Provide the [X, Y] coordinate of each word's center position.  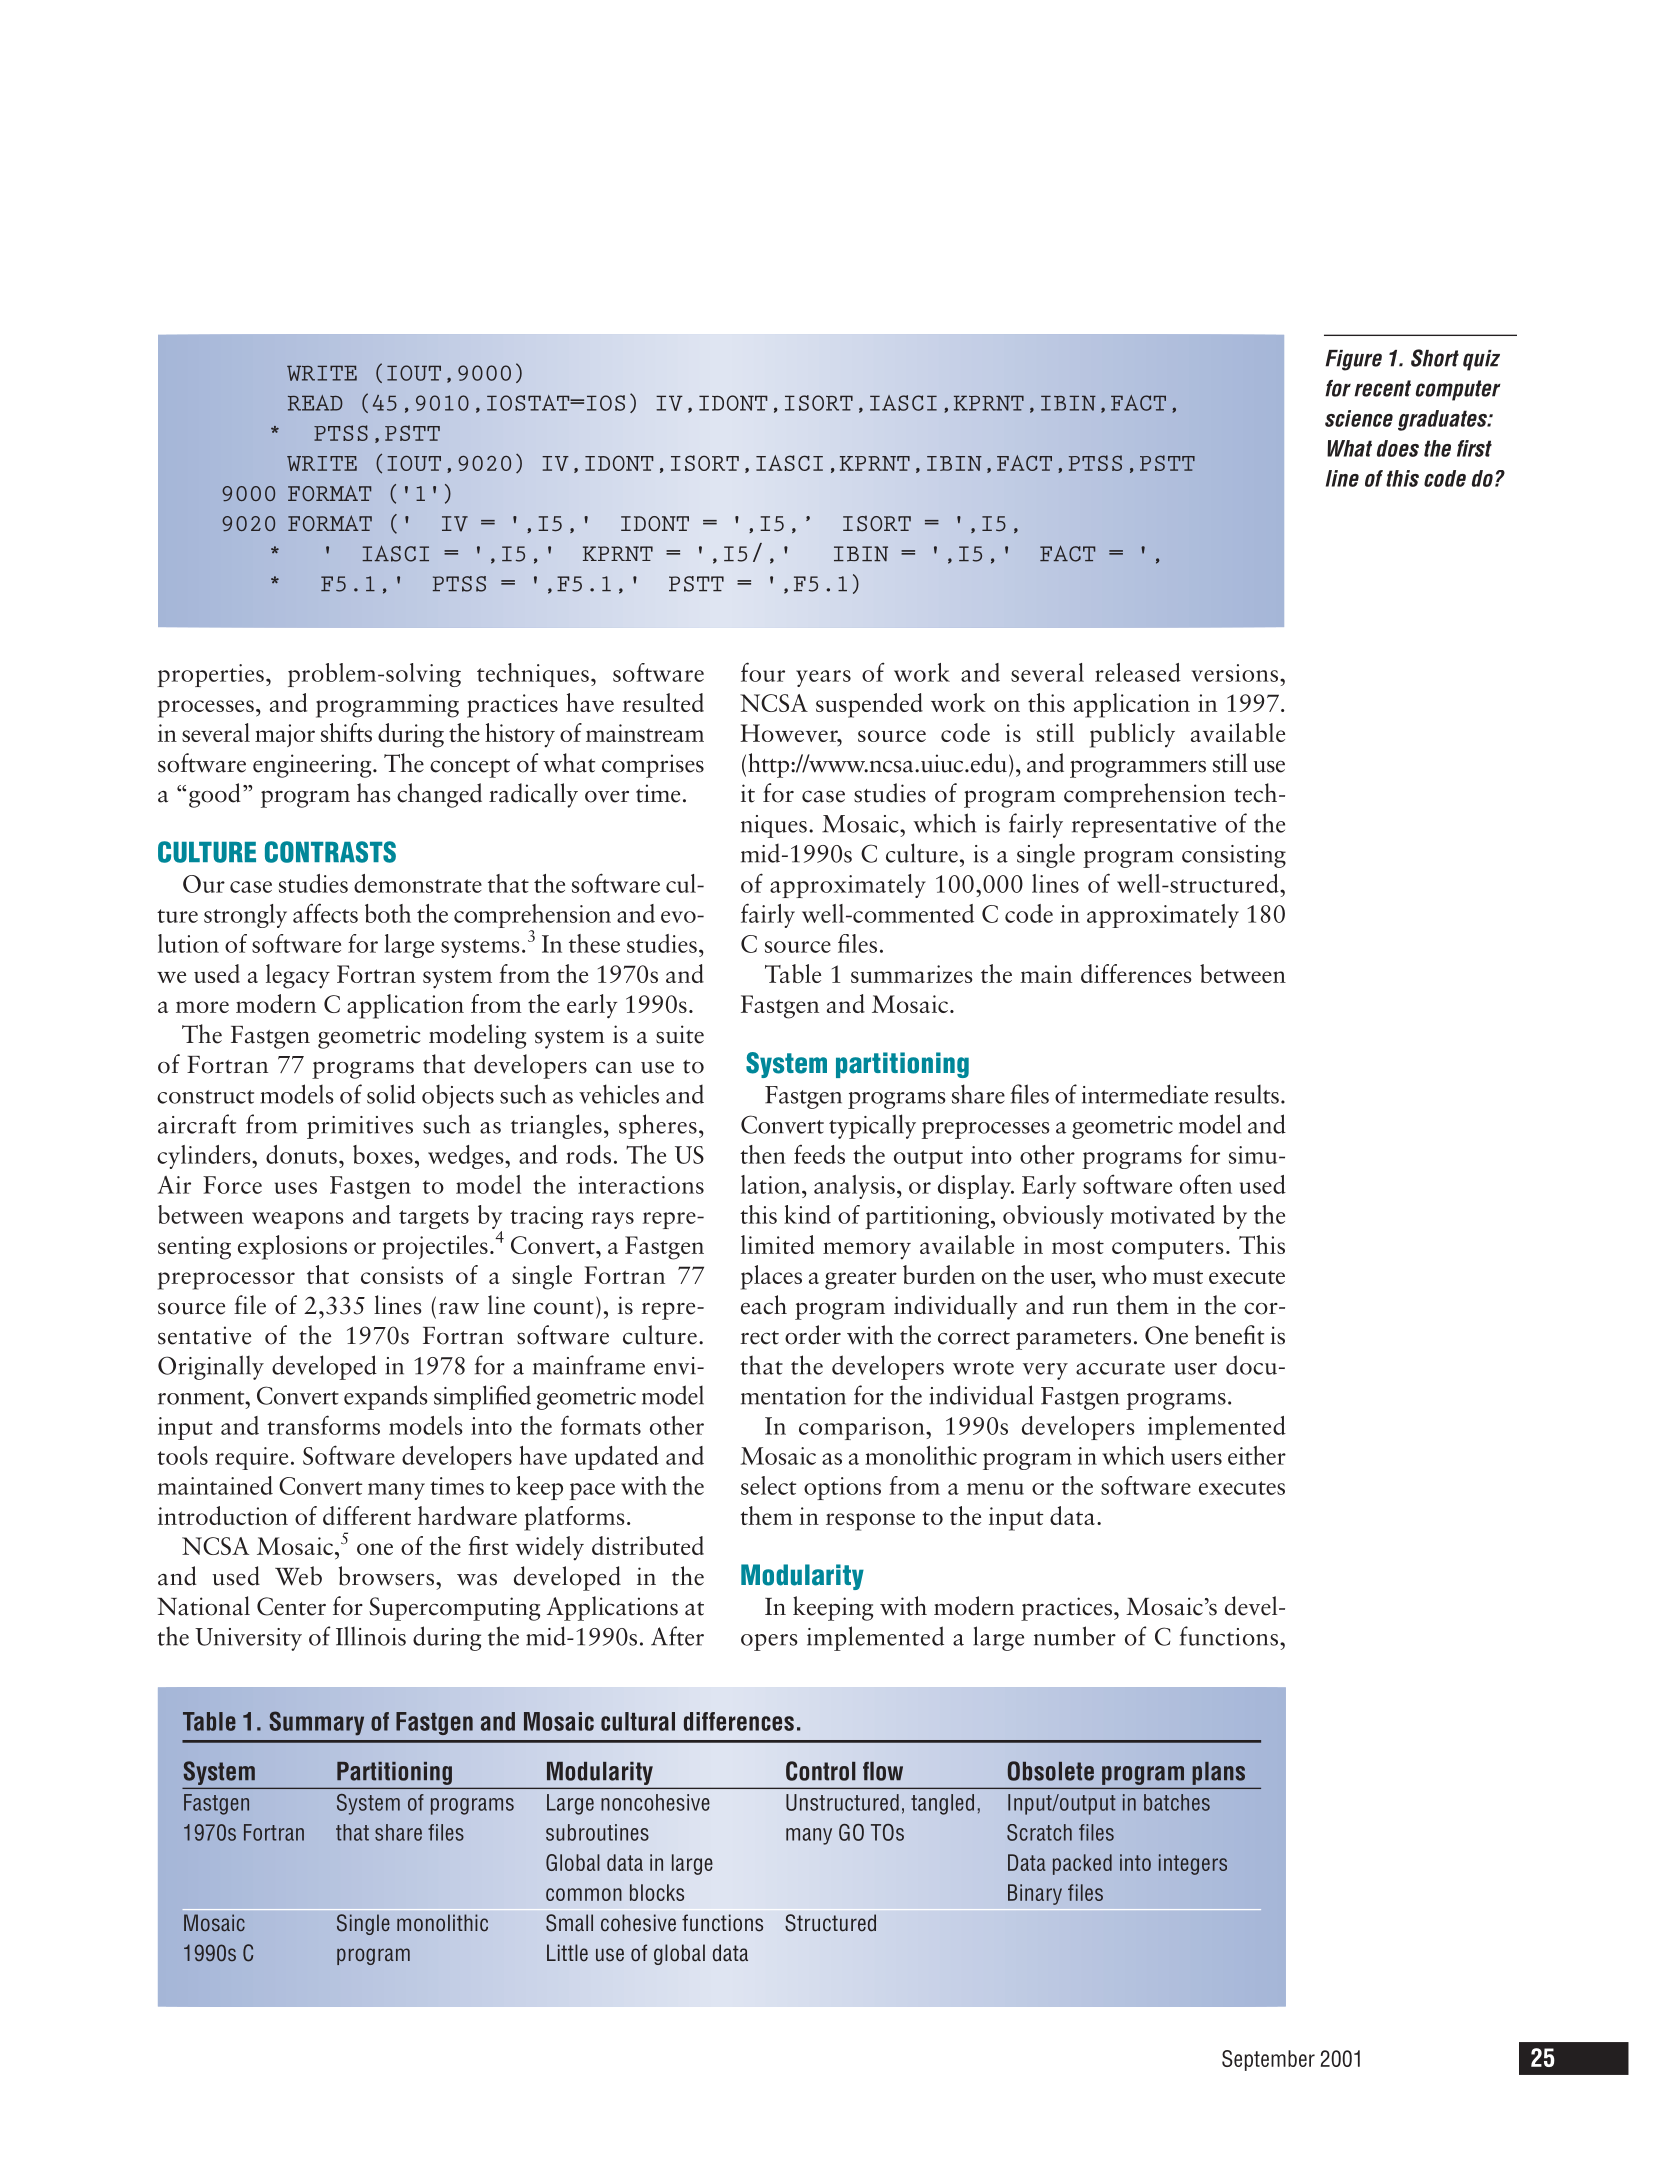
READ [315, 403]
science [1359, 418]
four [763, 672]
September [1268, 2060]
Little [567, 1952]
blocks [657, 1892]
